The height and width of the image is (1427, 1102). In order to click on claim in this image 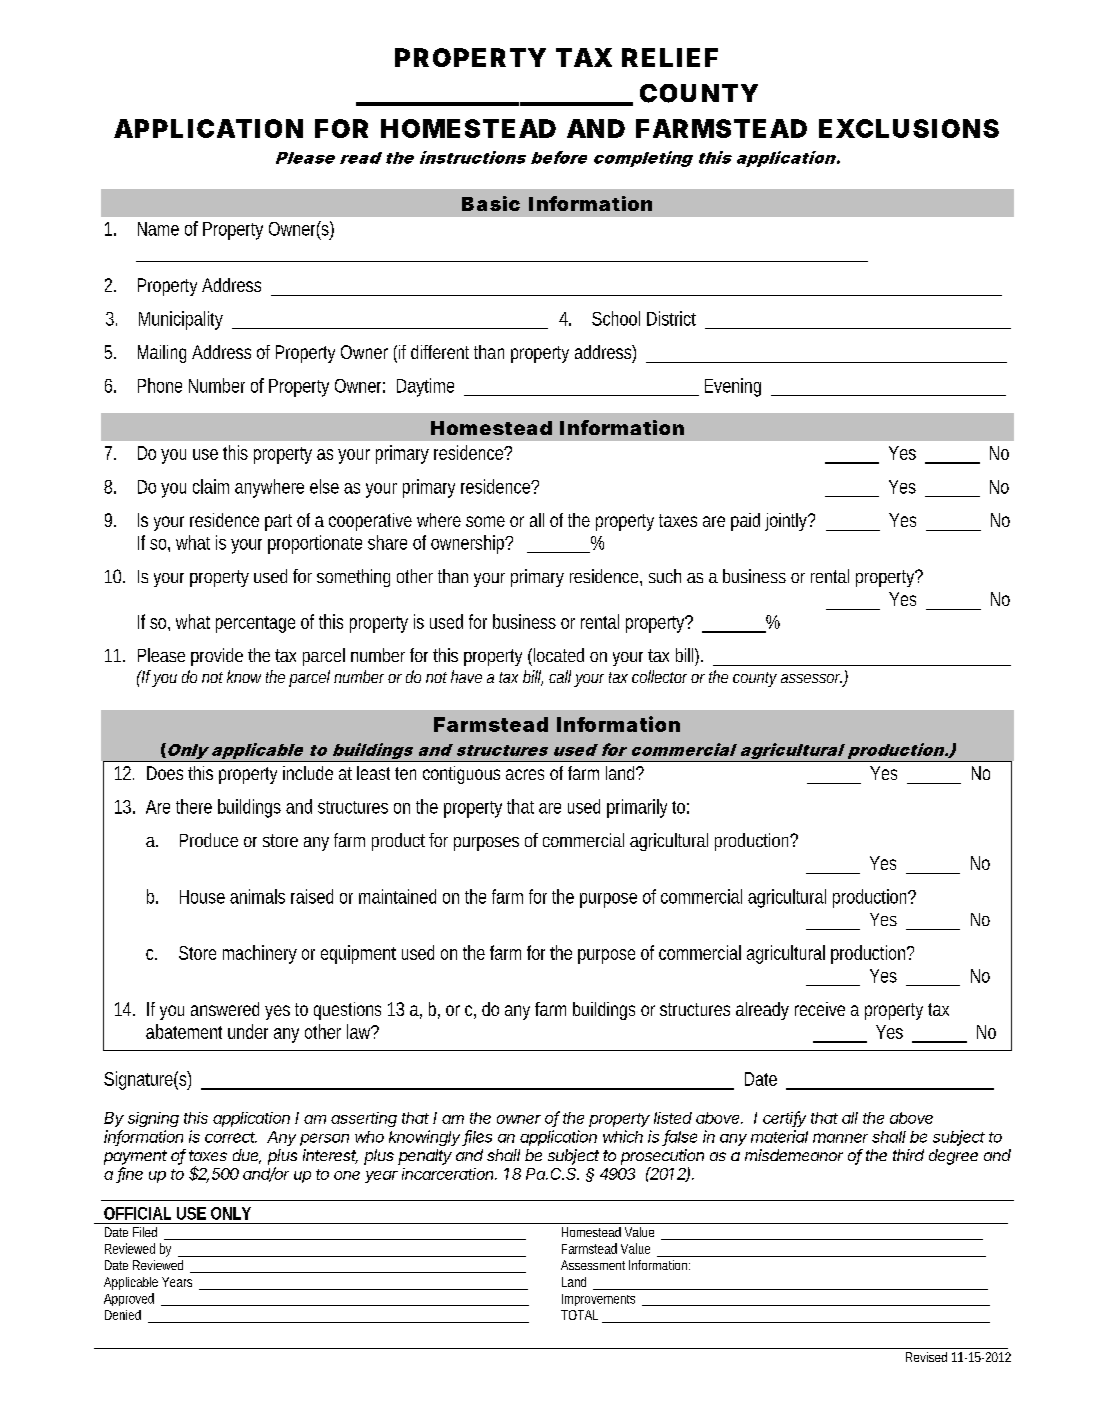, I will do `click(211, 486)`.
